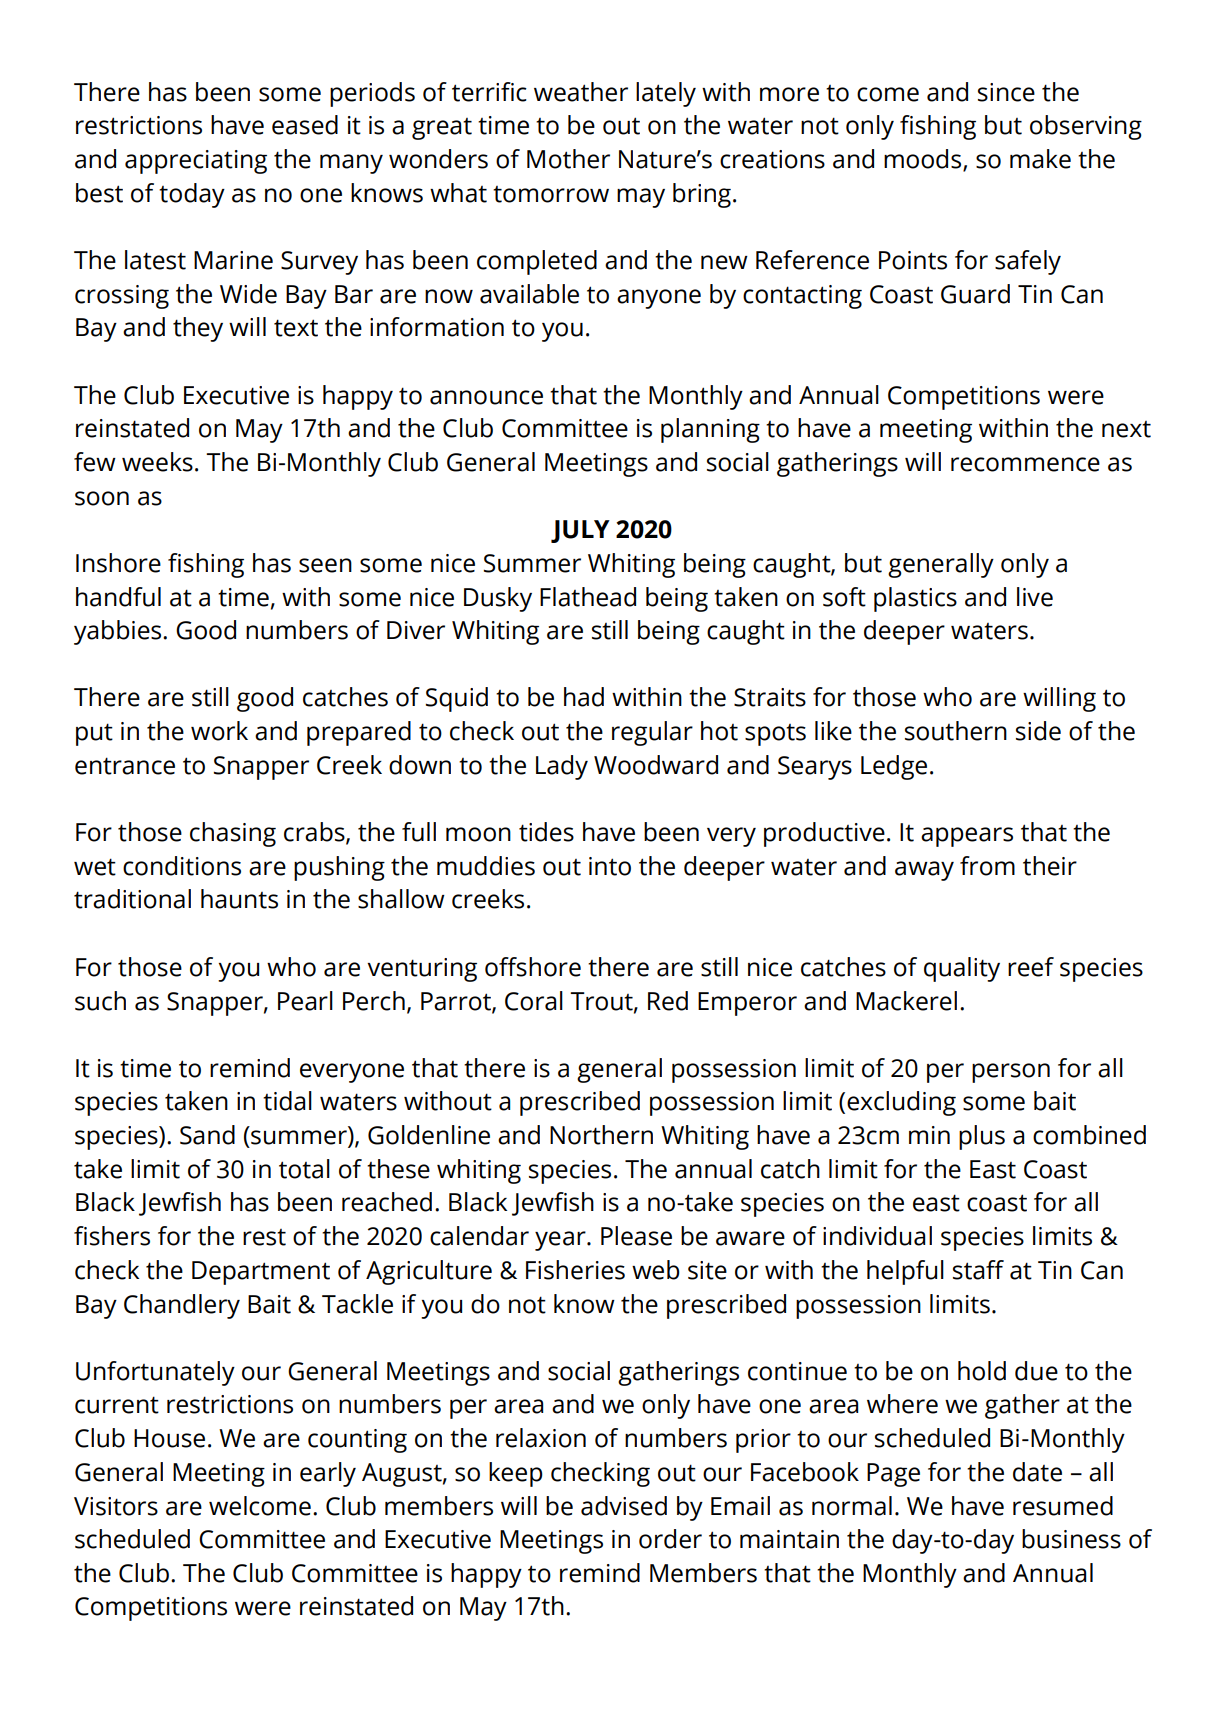 This screenshot has height=1734, width=1226. What do you see at coordinates (601, 1135) in the screenshot?
I see `Northern` at bounding box center [601, 1135].
